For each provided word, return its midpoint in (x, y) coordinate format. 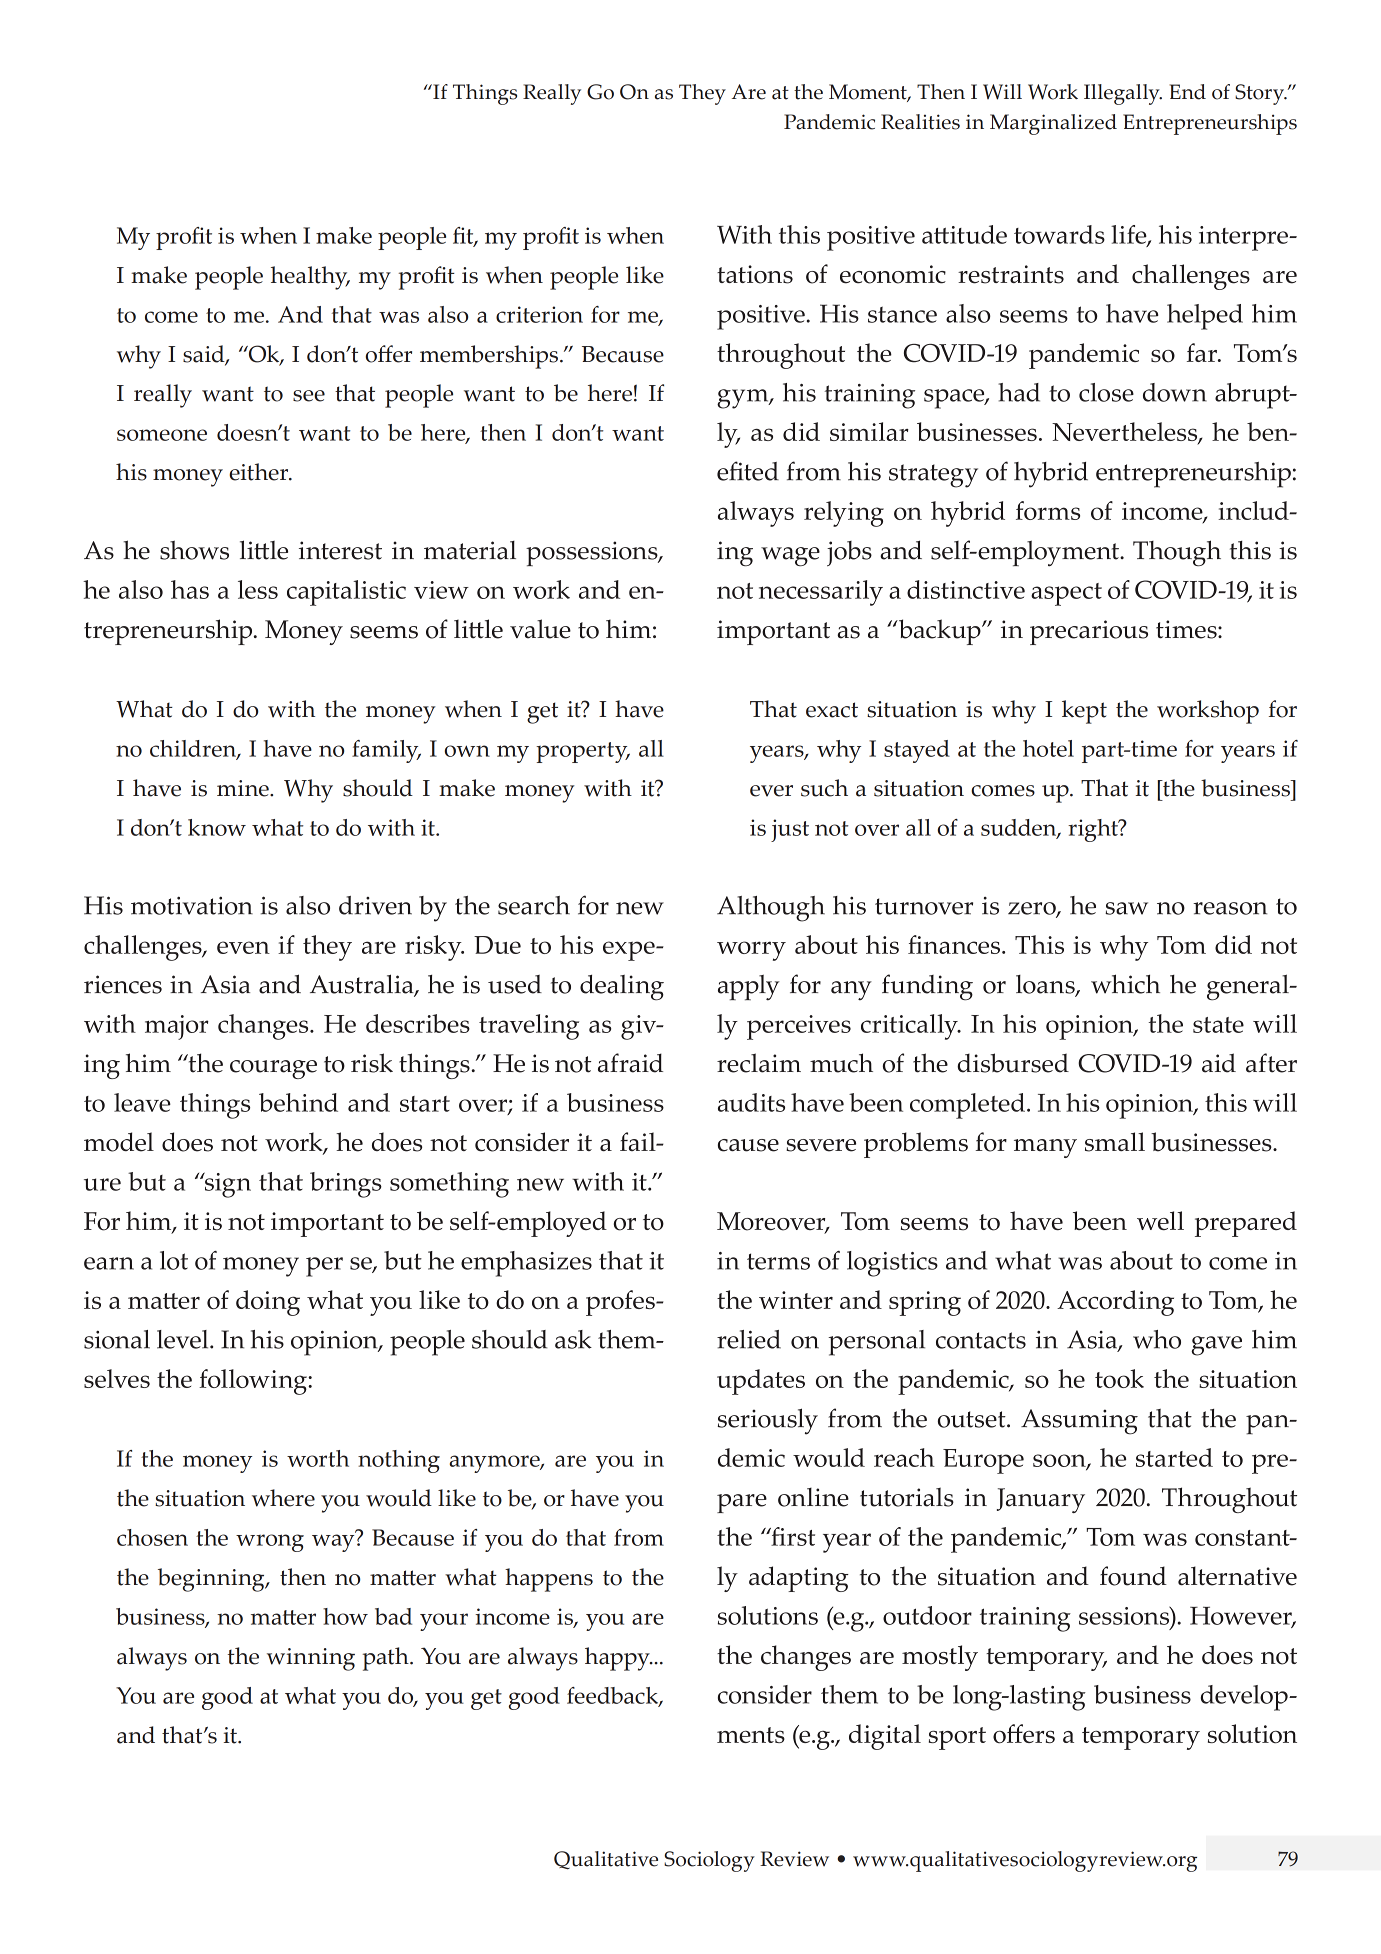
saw (1126, 908)
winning (311, 1659)
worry (751, 951)
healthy (310, 278)
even (243, 947)
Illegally (1123, 94)
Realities (920, 122)
